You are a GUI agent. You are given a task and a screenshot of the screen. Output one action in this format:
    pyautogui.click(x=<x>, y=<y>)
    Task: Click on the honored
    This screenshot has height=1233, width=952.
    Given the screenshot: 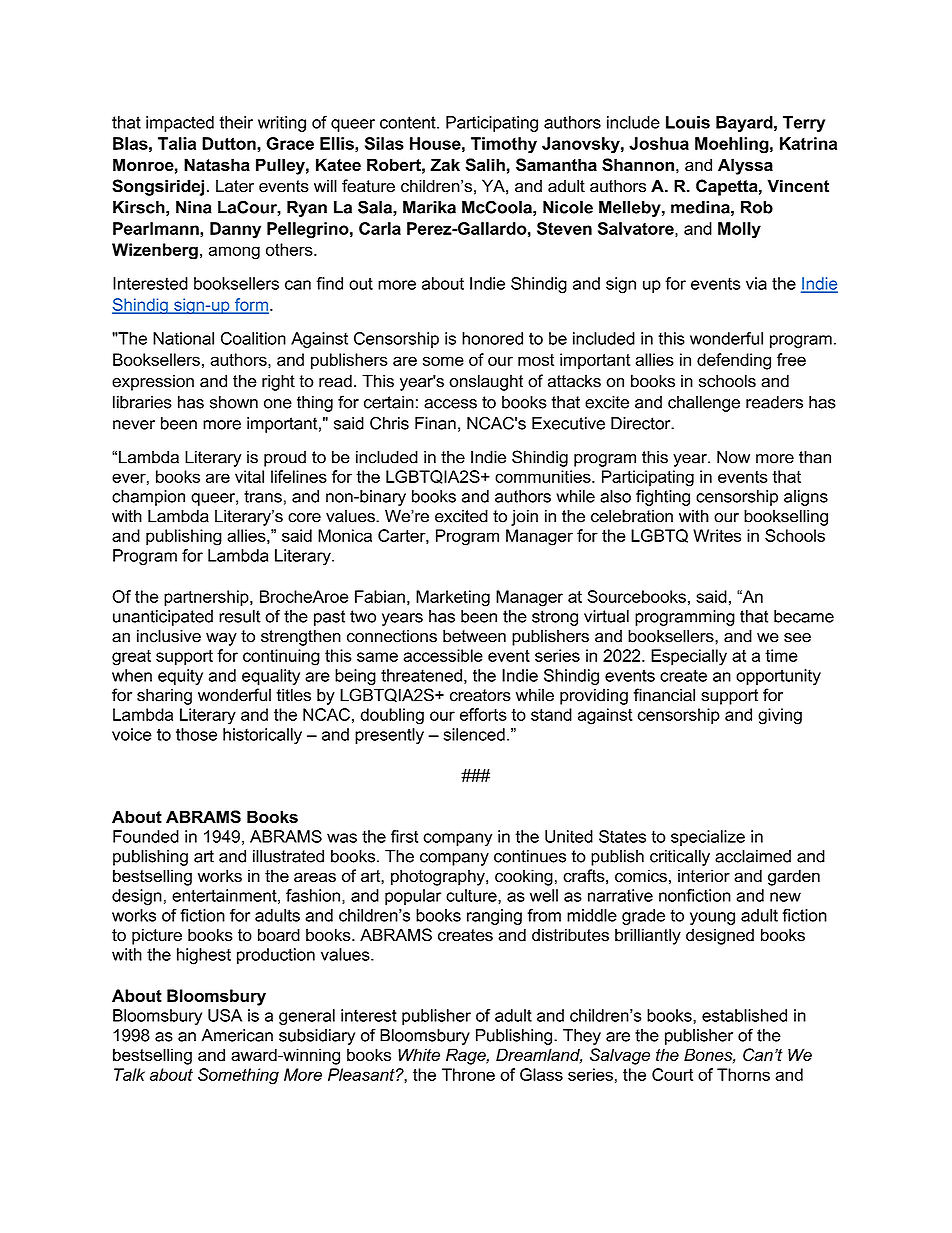 What is the action you would take?
    pyautogui.click(x=492, y=338)
